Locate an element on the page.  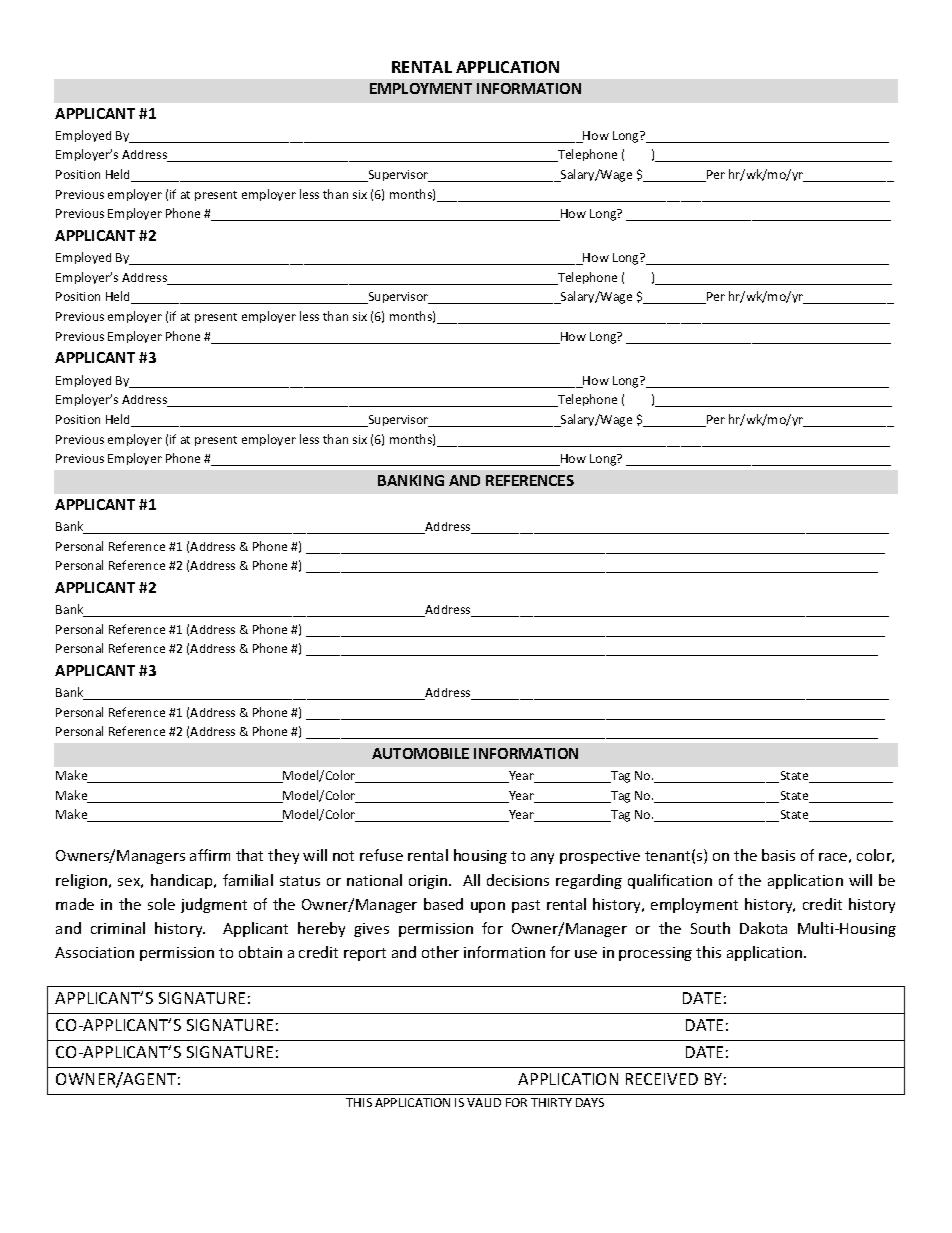
South is located at coordinates (710, 928).
